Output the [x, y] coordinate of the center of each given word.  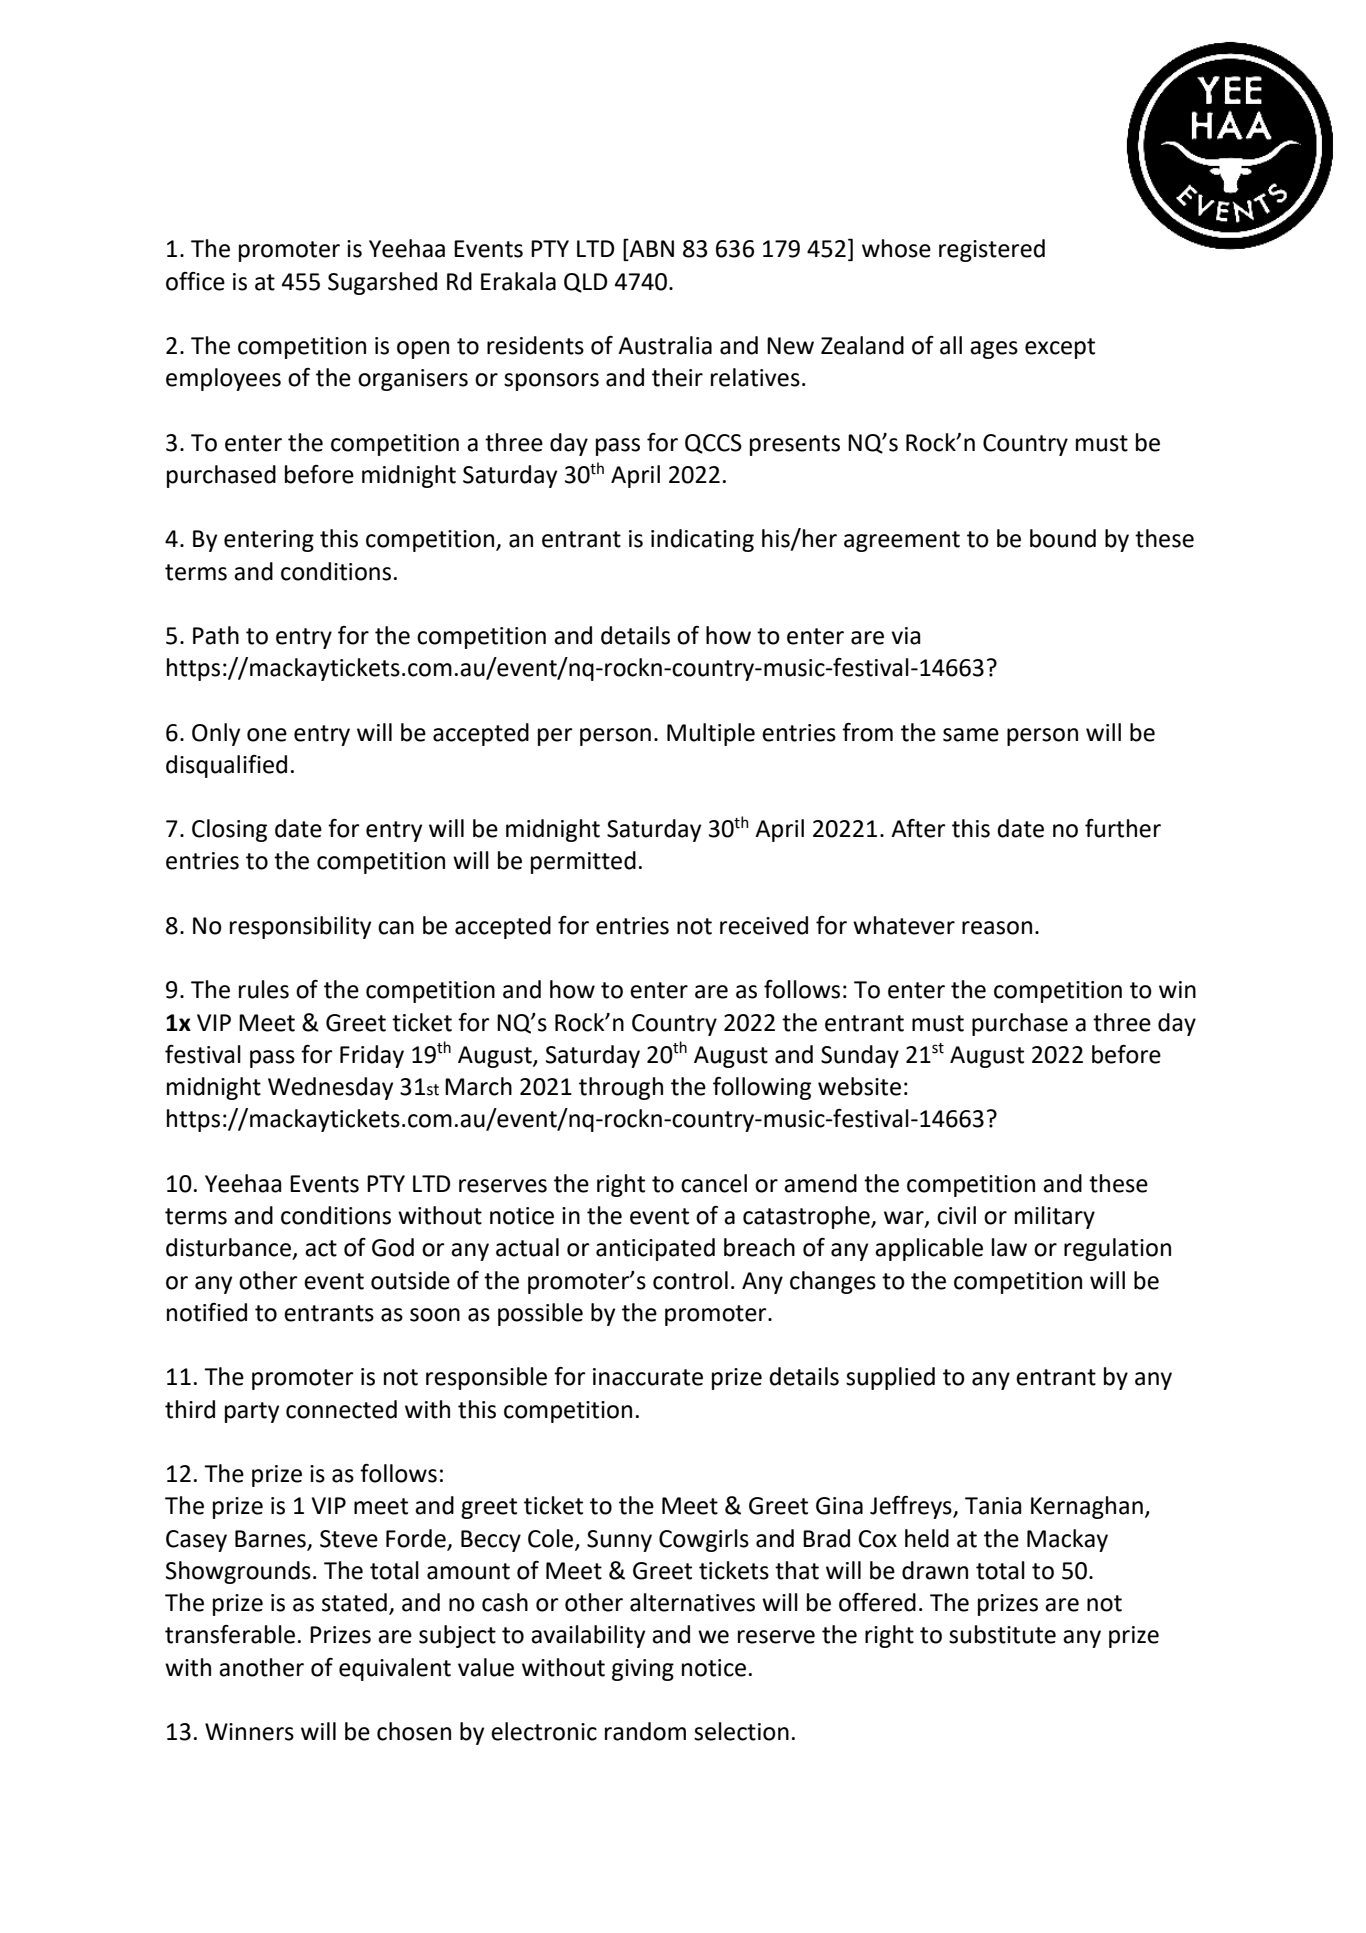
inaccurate [648, 1377]
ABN [651, 248]
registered [992, 250]
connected [341, 1409]
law [1009, 1247]
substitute [1002, 1634]
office [195, 281]
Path [216, 635]
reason [997, 928]
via [906, 636]
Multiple [711, 734]
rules [264, 989]
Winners [249, 1732]
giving [643, 1670]
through [621, 1088]
